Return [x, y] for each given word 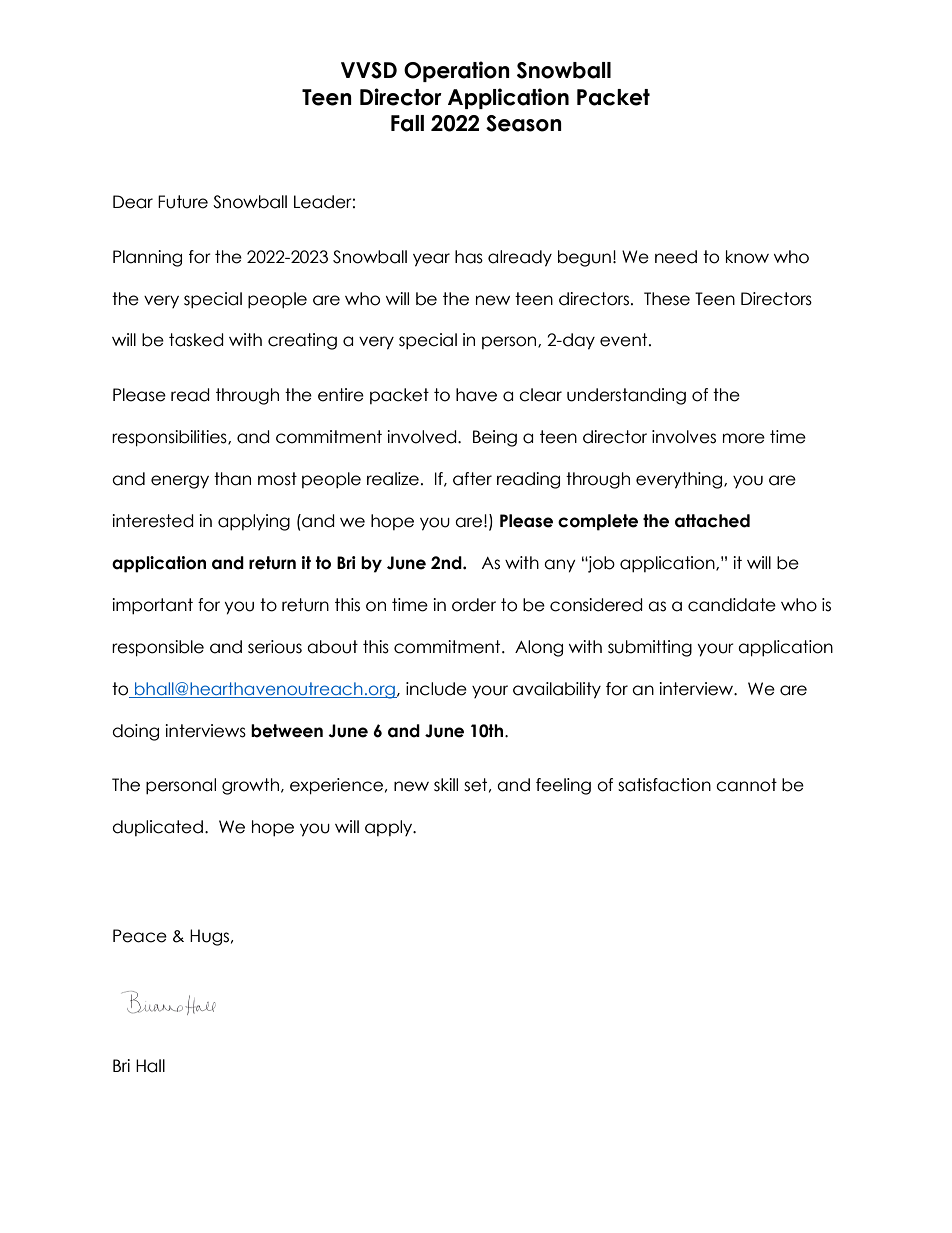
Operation [457, 71]
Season [524, 123]
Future [183, 202]
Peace [140, 936]
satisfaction [664, 785]
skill [446, 785]
